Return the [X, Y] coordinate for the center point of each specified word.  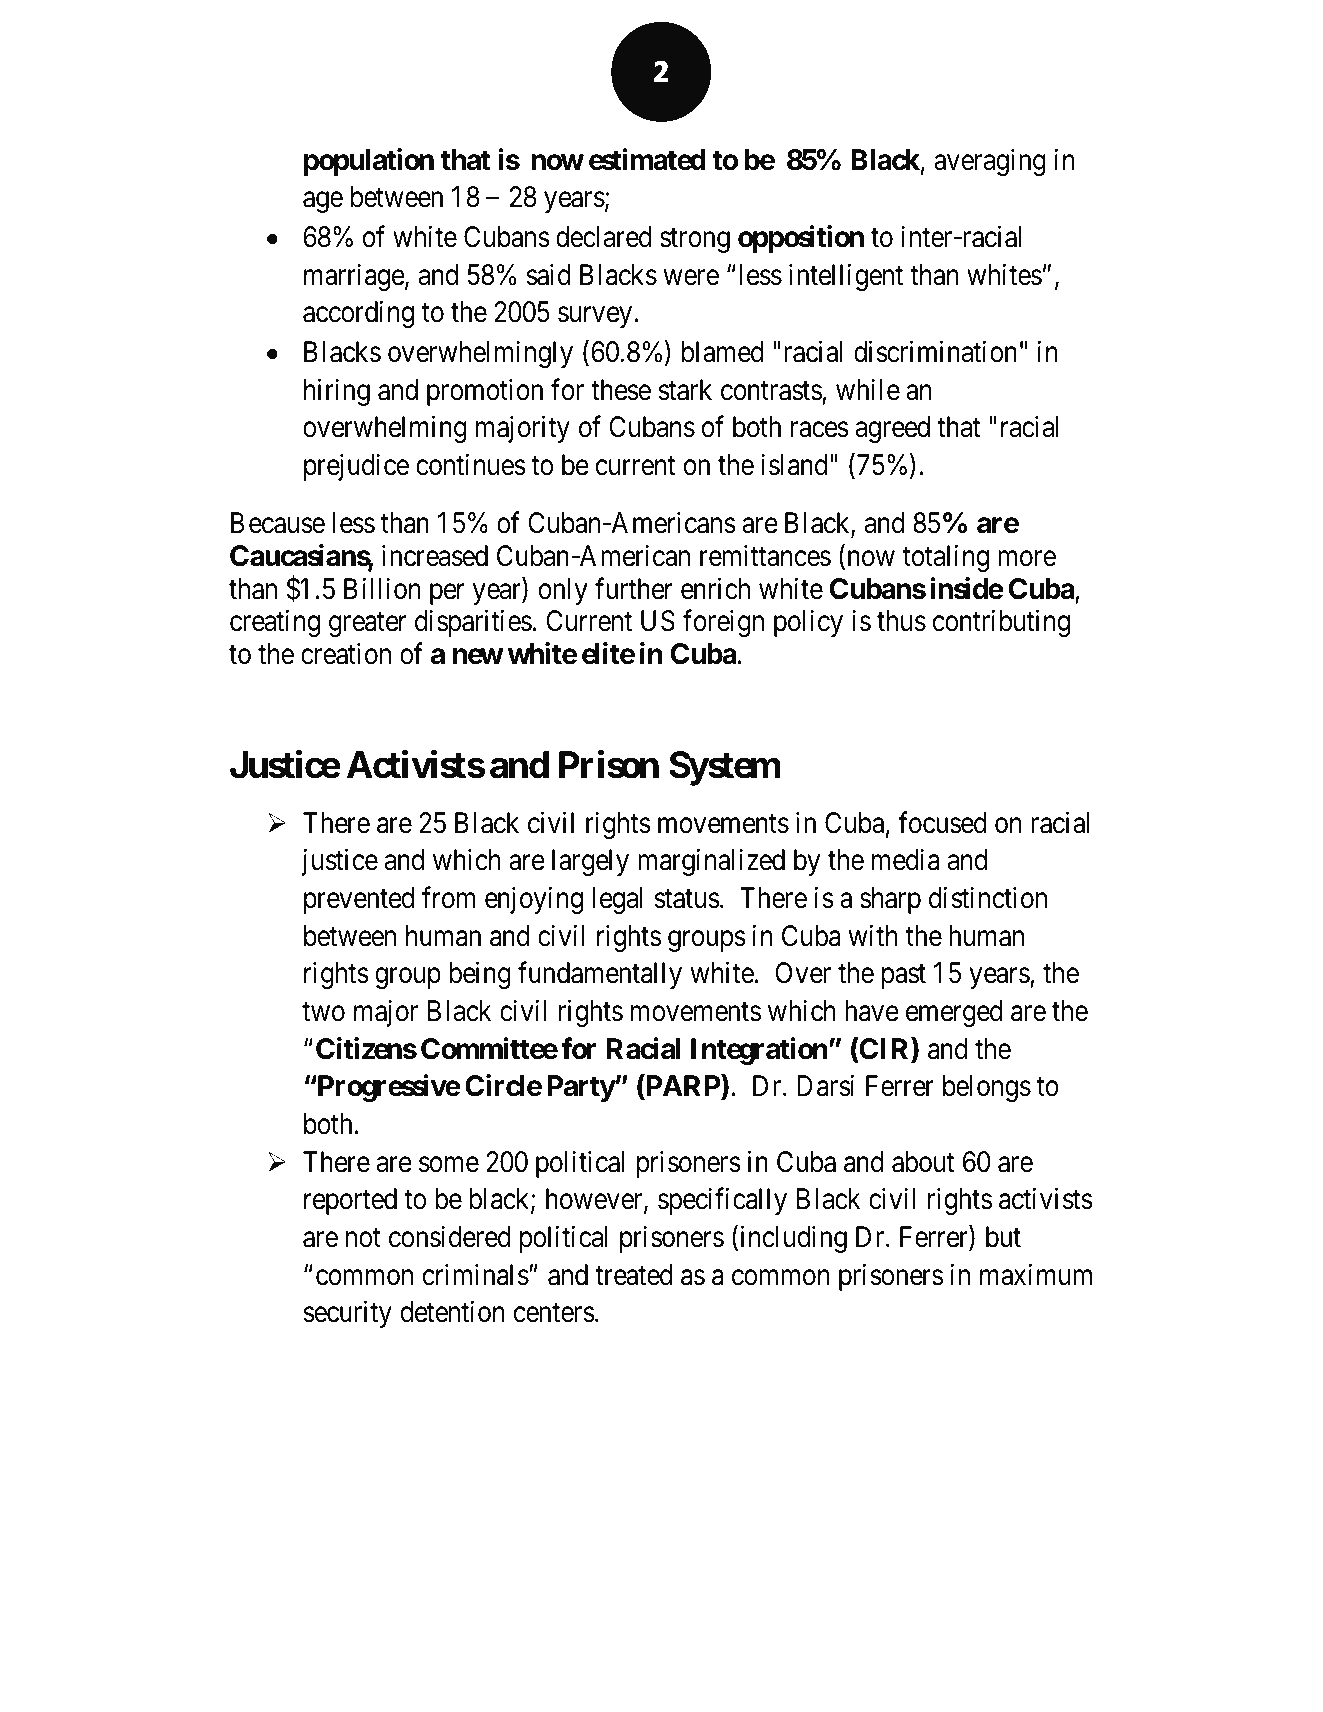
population [369, 162]
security [347, 1314]
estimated [647, 159]
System [724, 768]
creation [346, 654]
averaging [990, 162]
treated [634, 1275]
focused [942, 822]
